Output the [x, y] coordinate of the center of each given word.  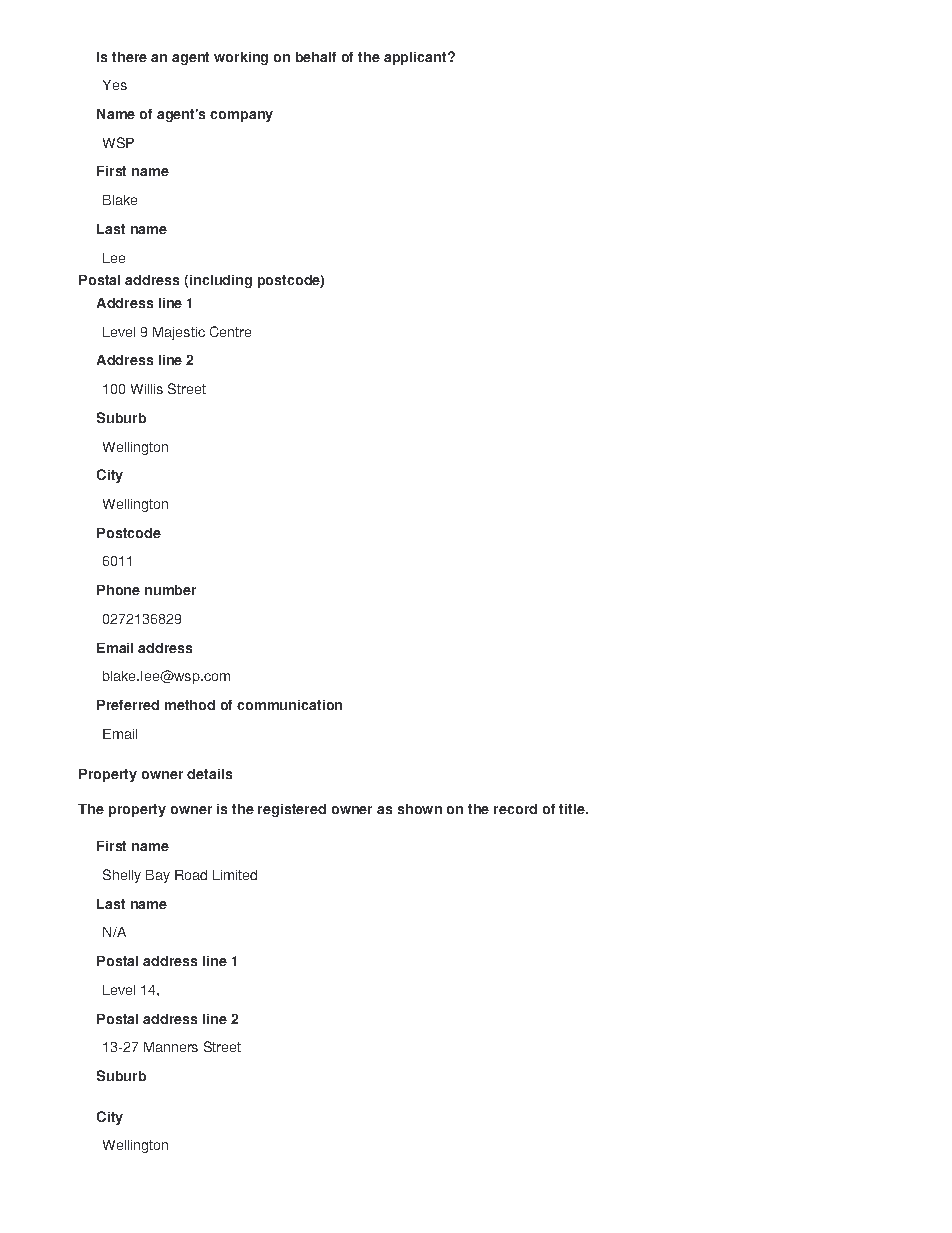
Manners [171, 1047]
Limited [235, 875]
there [129, 57]
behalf [316, 57]
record [515, 809]
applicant [416, 58]
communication [289, 705]
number [170, 590]
